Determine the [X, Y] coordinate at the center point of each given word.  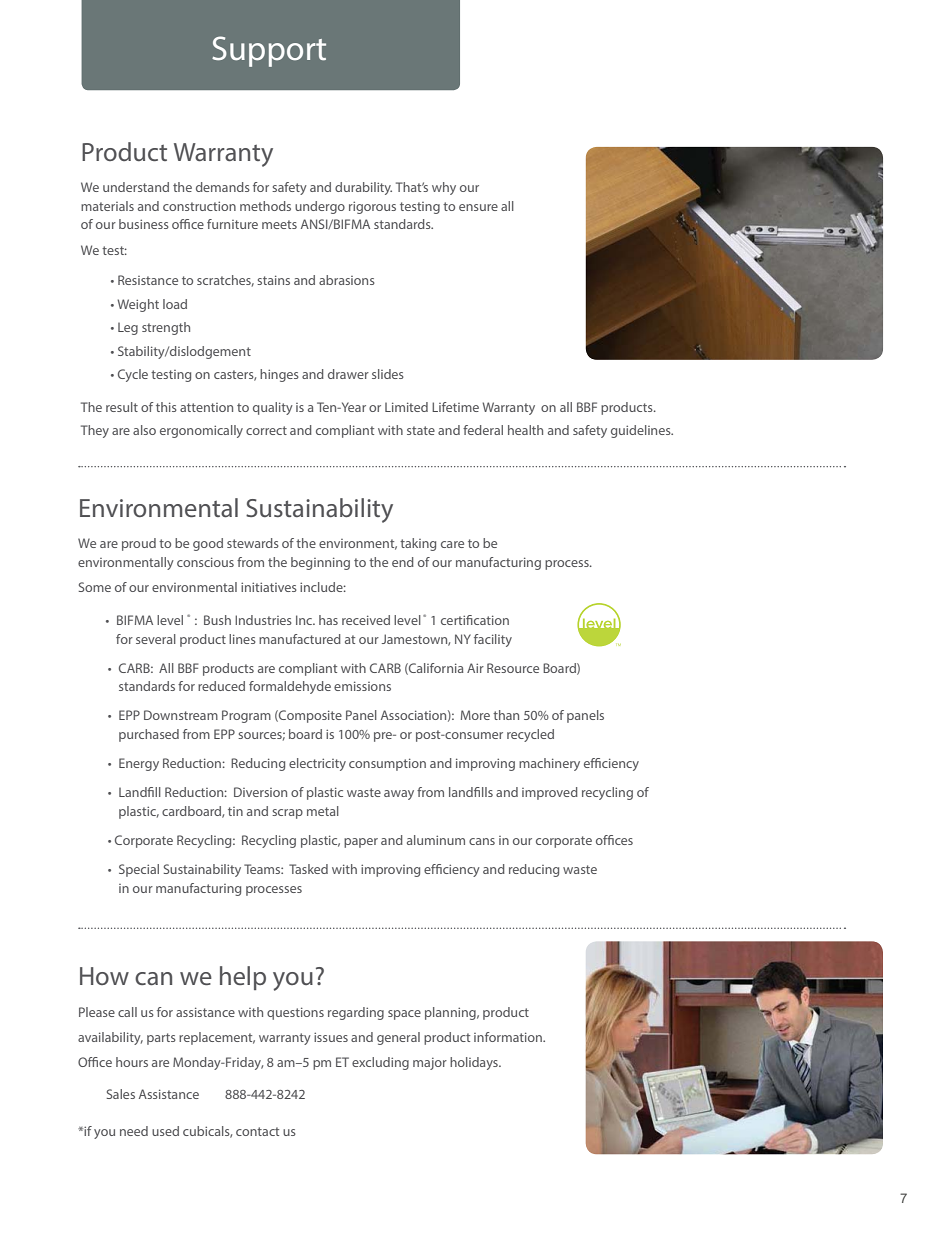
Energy [139, 764]
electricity [317, 764]
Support [269, 51]
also [144, 430]
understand [136, 187]
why [444, 188]
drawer [348, 374]
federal [483, 430]
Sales [121, 1094]
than [506, 715]
